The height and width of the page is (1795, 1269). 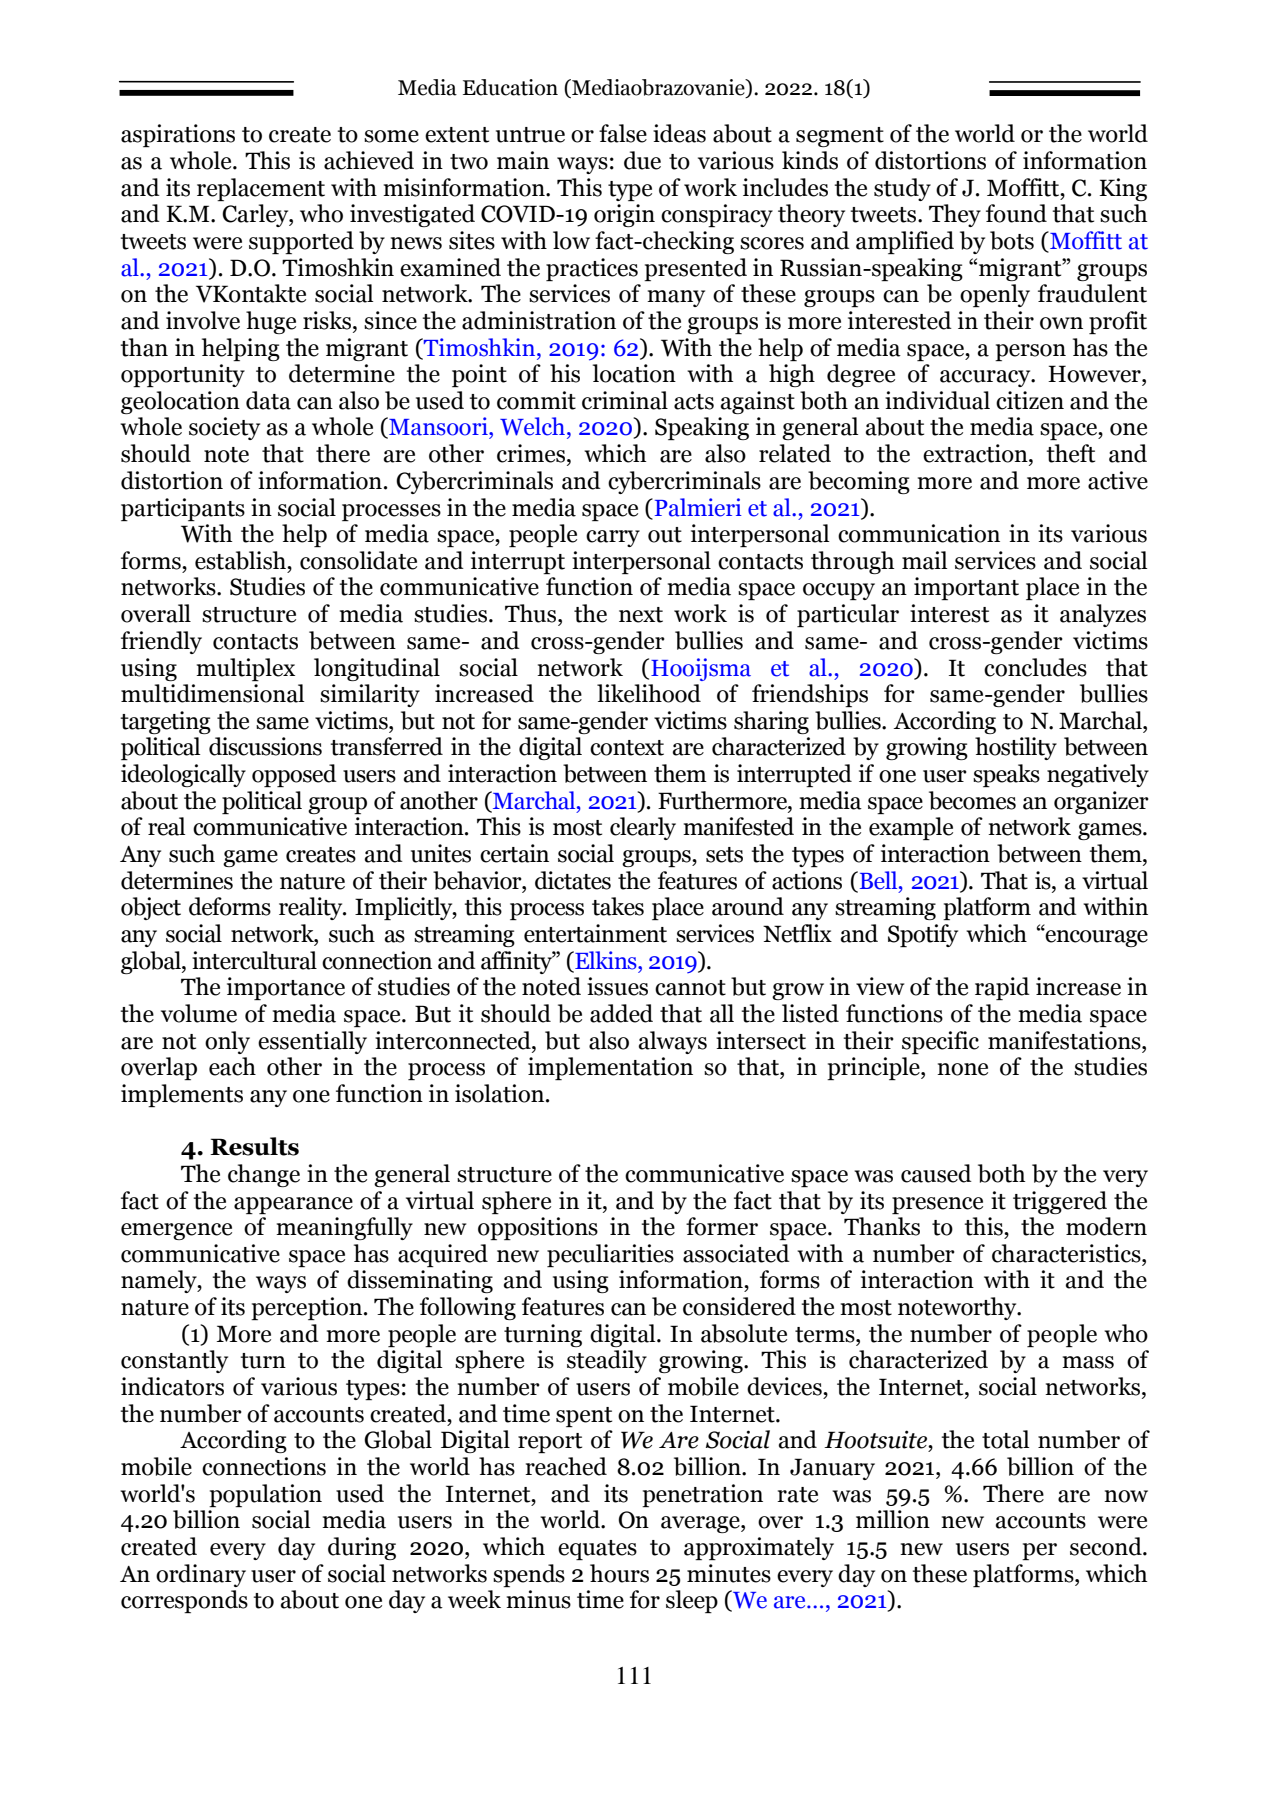 I want to click on next, so click(x=641, y=615).
